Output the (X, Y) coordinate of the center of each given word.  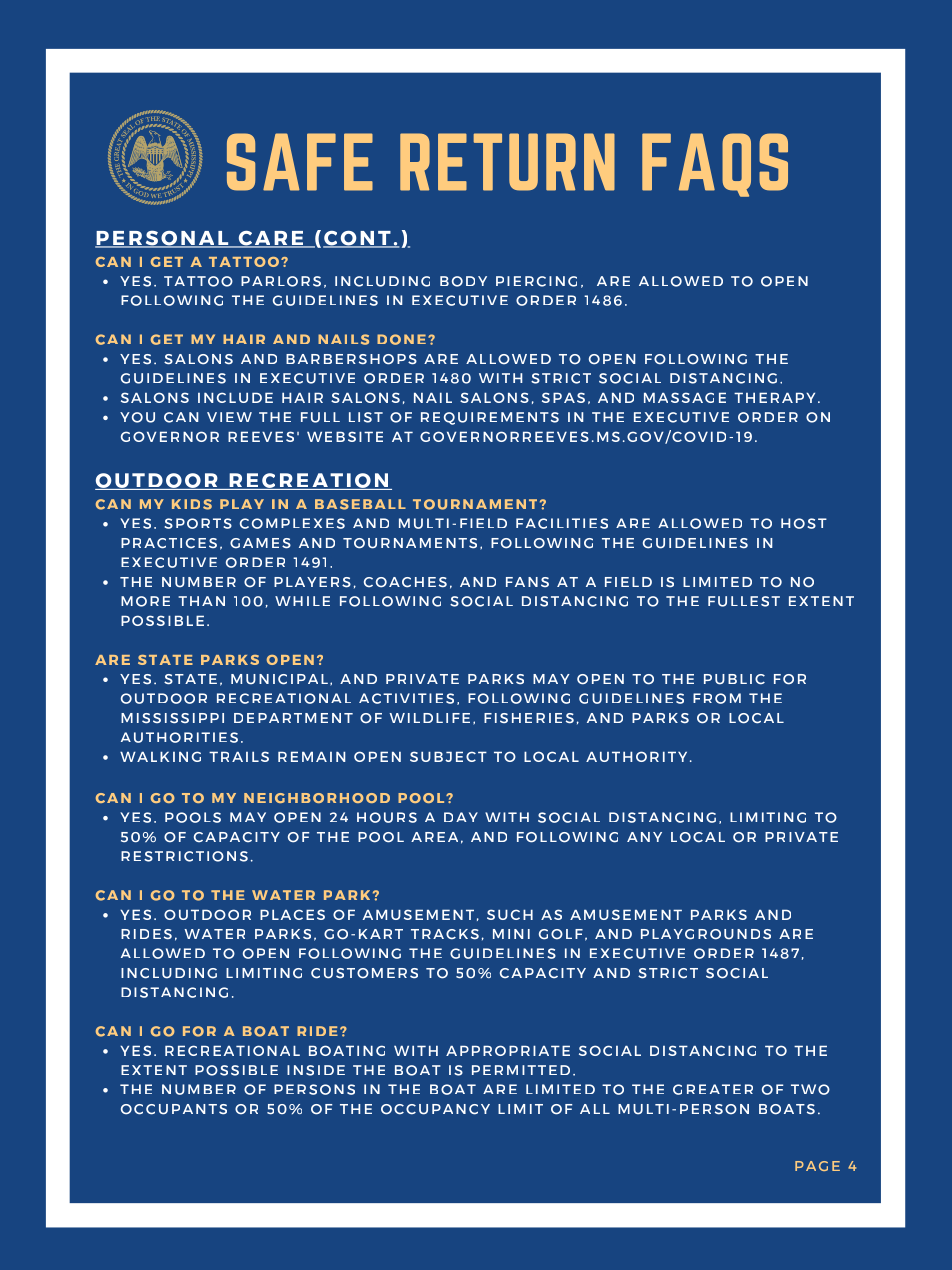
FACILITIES (562, 523)
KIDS (192, 504)
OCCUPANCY (435, 1109)
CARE (271, 239)
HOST (804, 523)
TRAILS (239, 756)
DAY (461, 817)
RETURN (507, 162)
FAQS (715, 165)
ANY (644, 837)
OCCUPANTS (174, 1109)
